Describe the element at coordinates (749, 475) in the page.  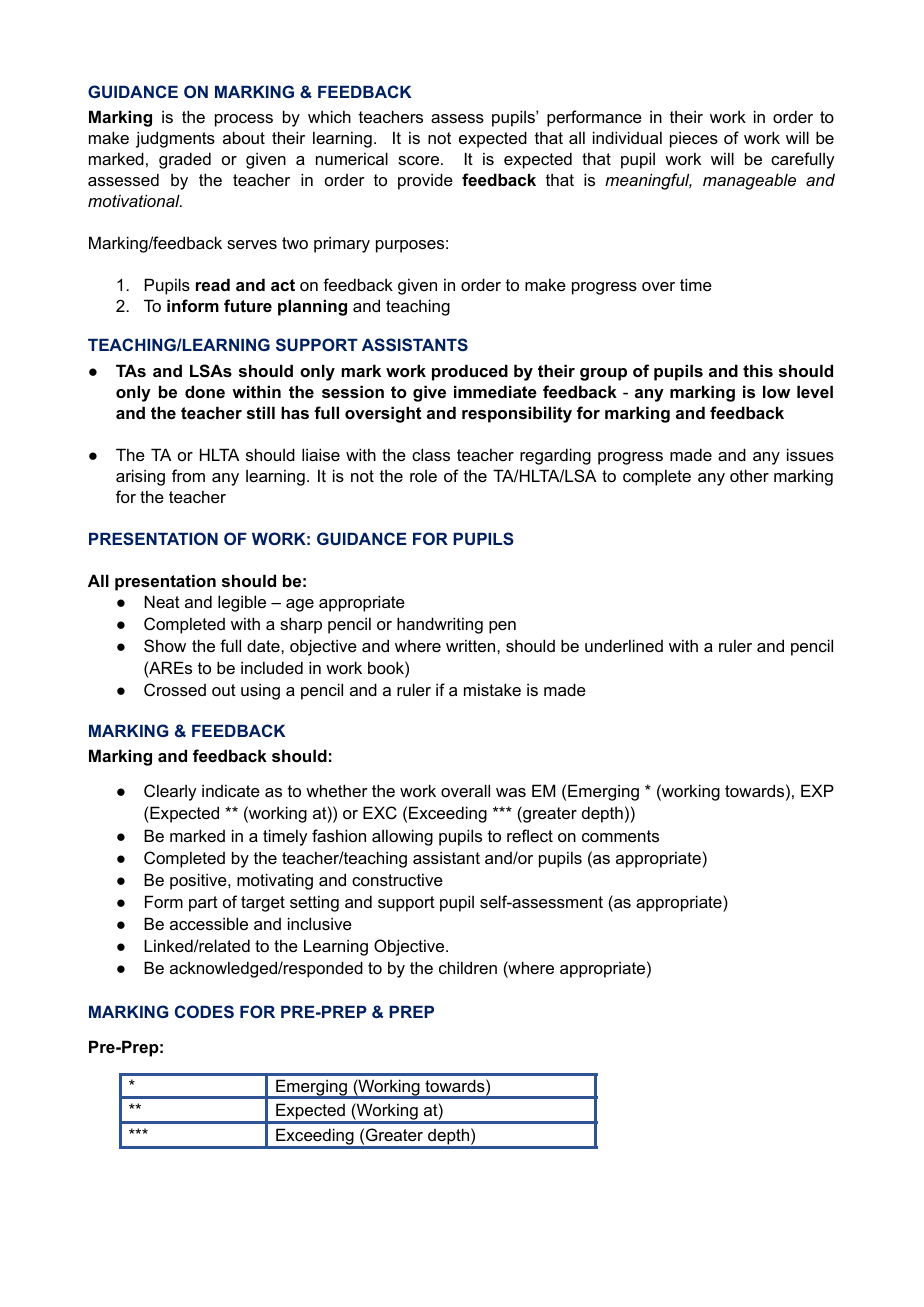
I see `other` at that location.
